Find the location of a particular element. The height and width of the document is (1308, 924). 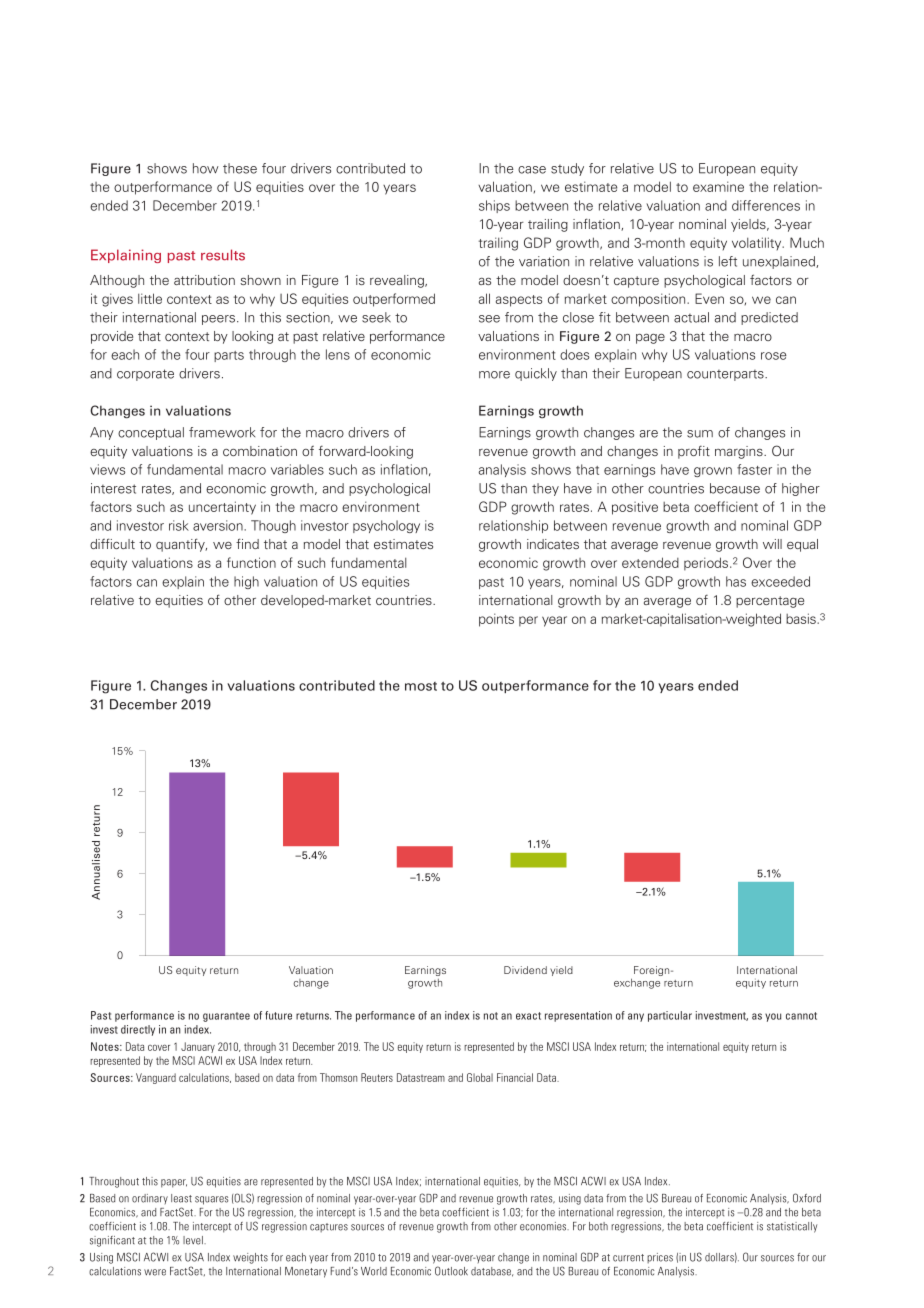

level is located at coordinates (194, 1240).
